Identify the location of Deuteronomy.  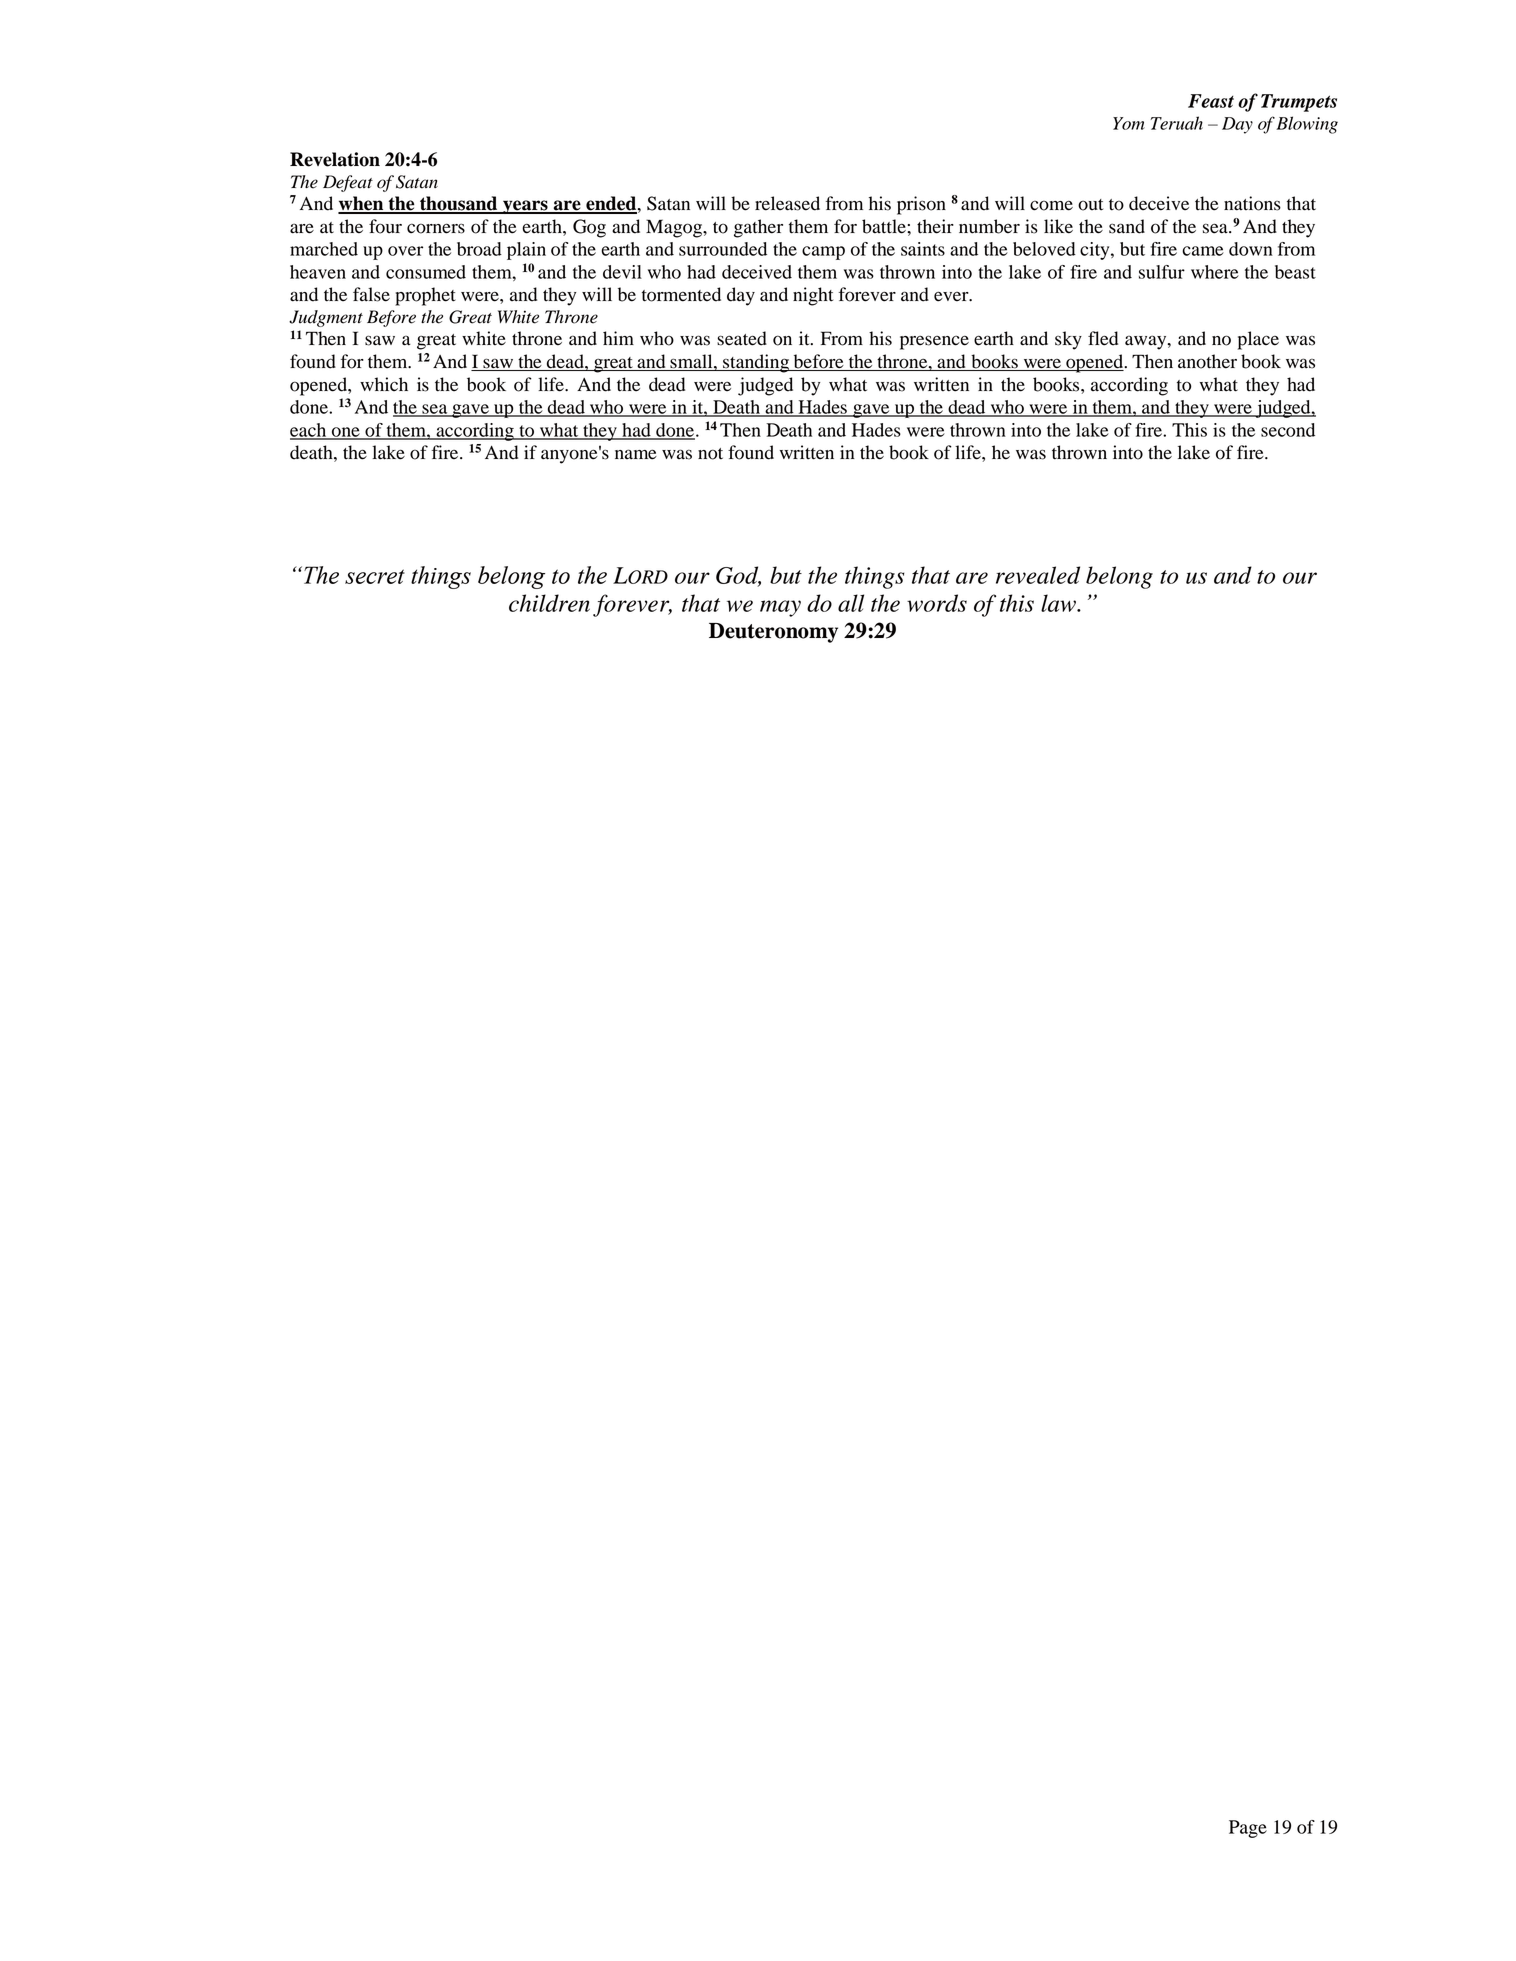
(773, 633).
